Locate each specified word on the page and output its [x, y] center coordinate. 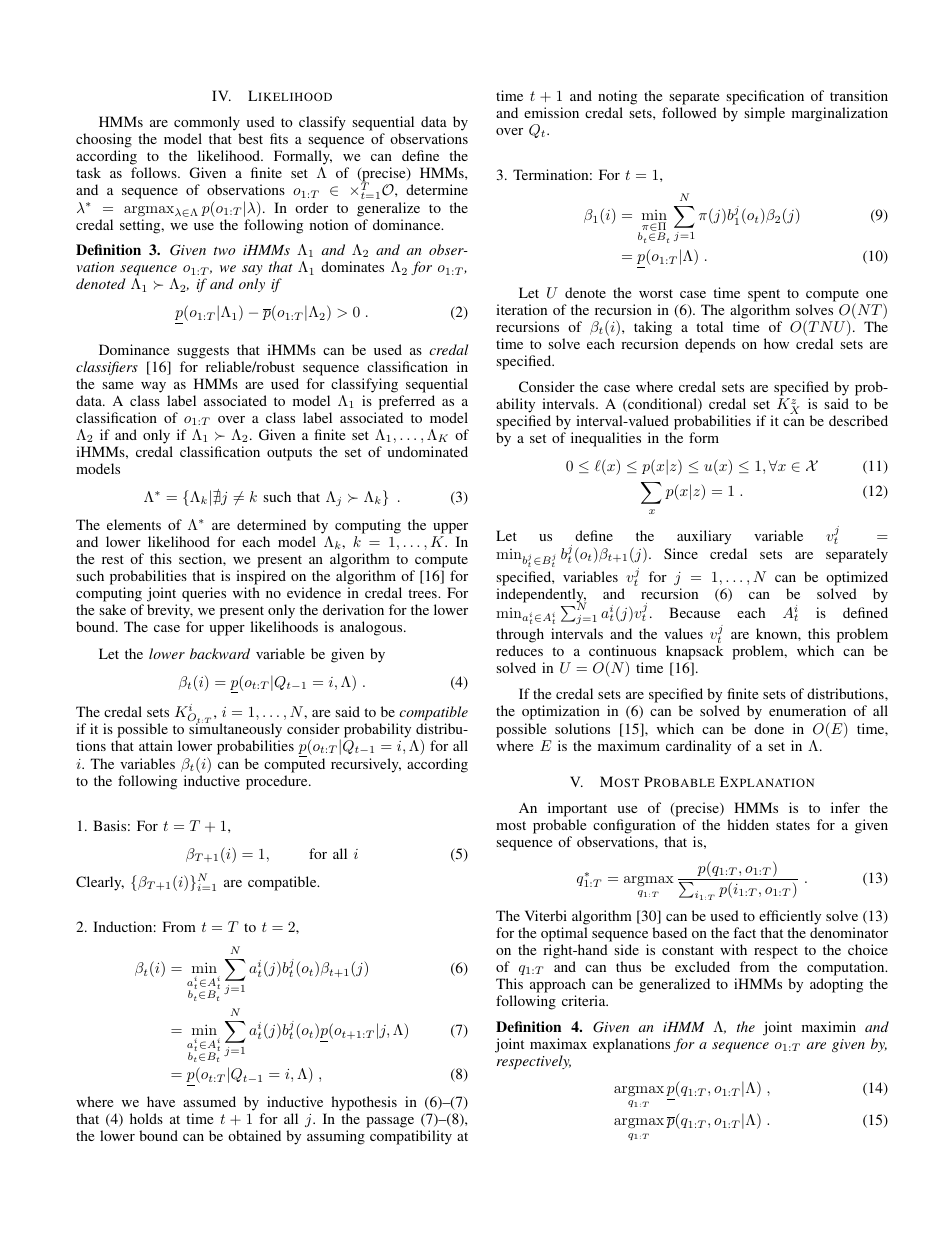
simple [764, 114]
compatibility [411, 1137]
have [161, 1101]
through [520, 635]
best [250, 138]
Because [694, 612]
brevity [170, 613]
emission [551, 112]
